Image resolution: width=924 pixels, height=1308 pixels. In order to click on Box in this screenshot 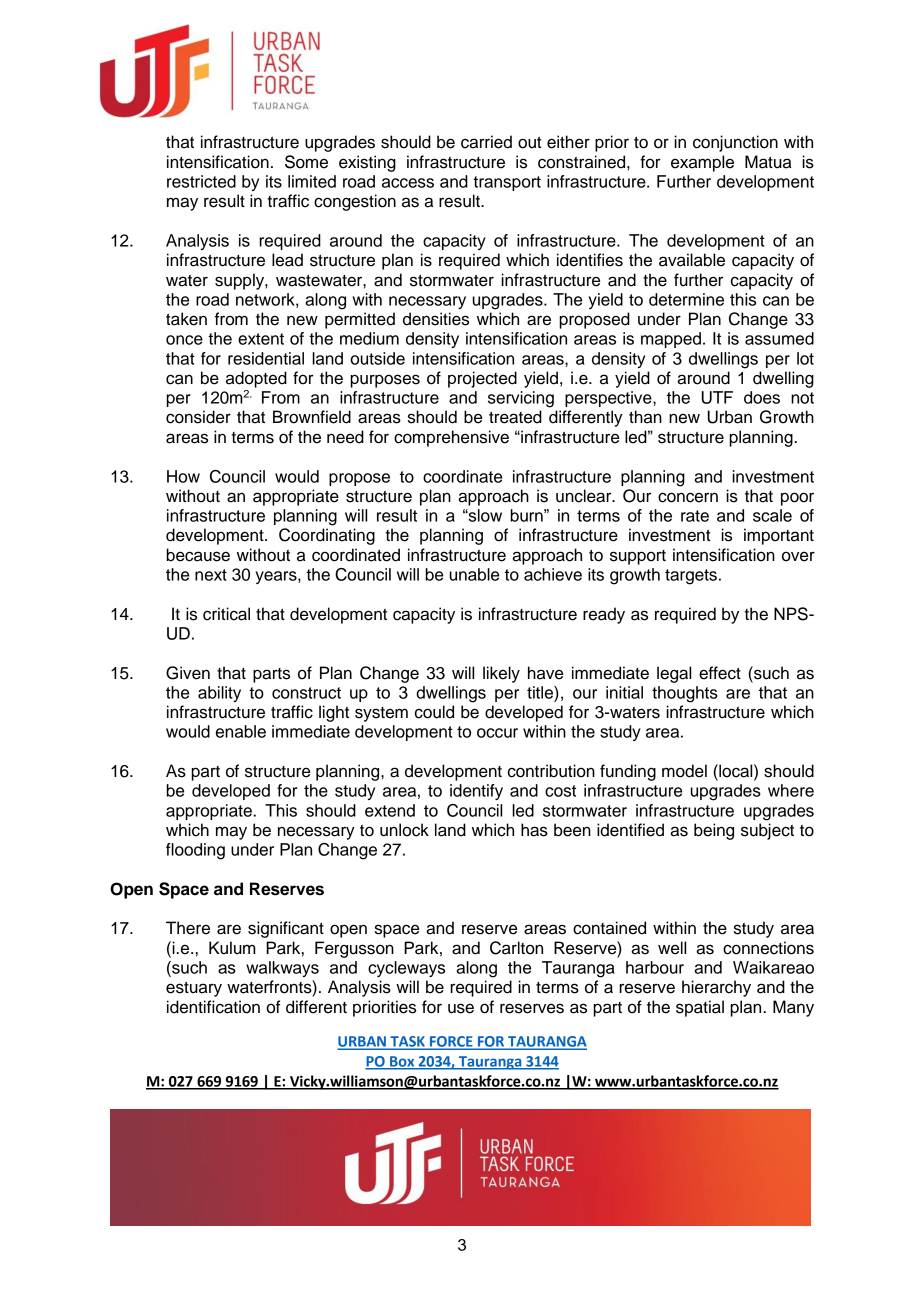, I will do `click(402, 1062)`.
